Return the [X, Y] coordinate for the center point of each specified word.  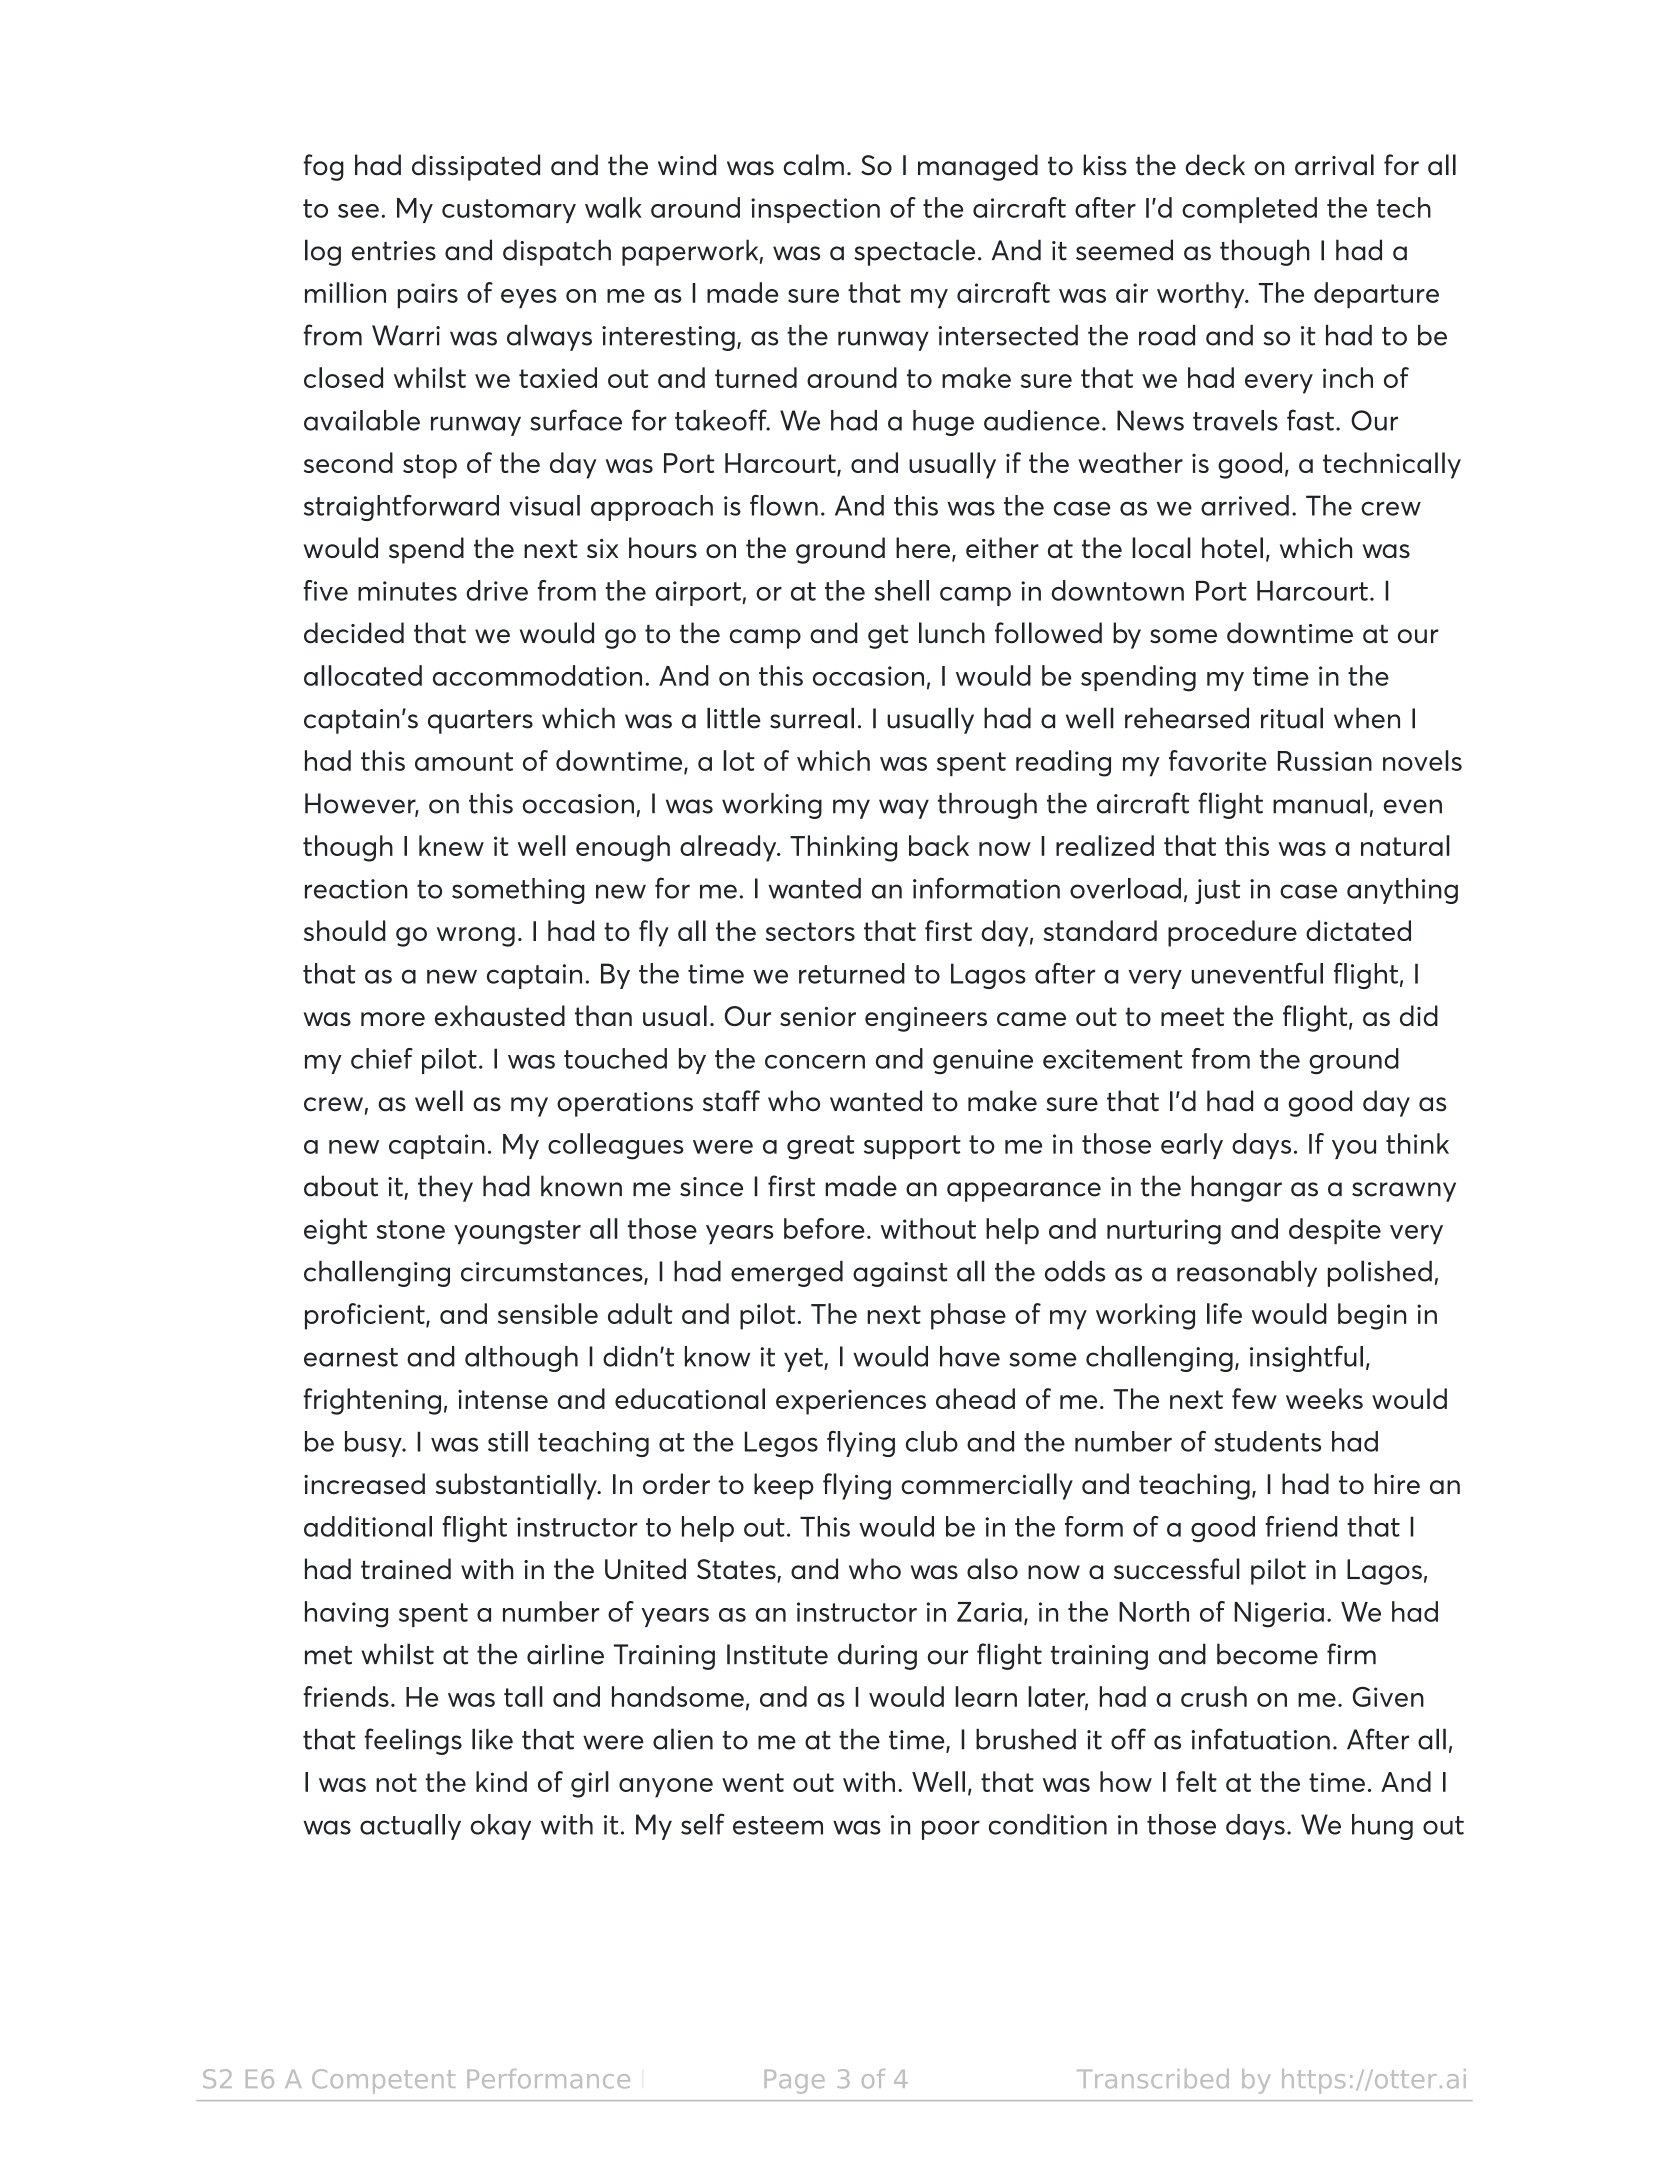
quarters [480, 722]
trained [406, 1569]
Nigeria [1279, 1615]
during [877, 1656]
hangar [1236, 1188]
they [445, 1188]
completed [1249, 210]
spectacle [914, 252]
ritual [1292, 718]
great [820, 1147]
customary [509, 211]
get [888, 637]
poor [951, 1830]
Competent [383, 2081]
